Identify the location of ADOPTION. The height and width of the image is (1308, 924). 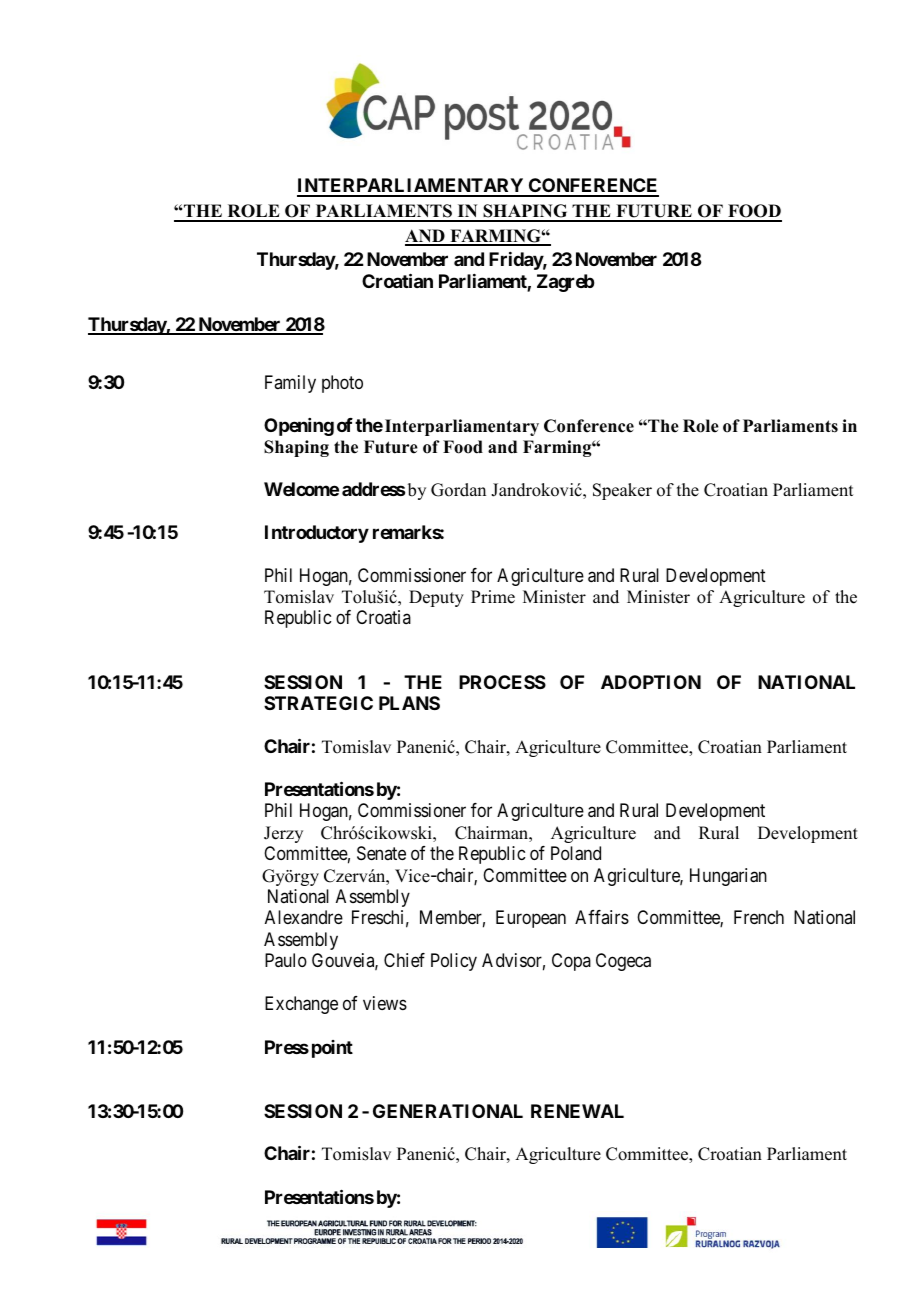
(651, 682).
